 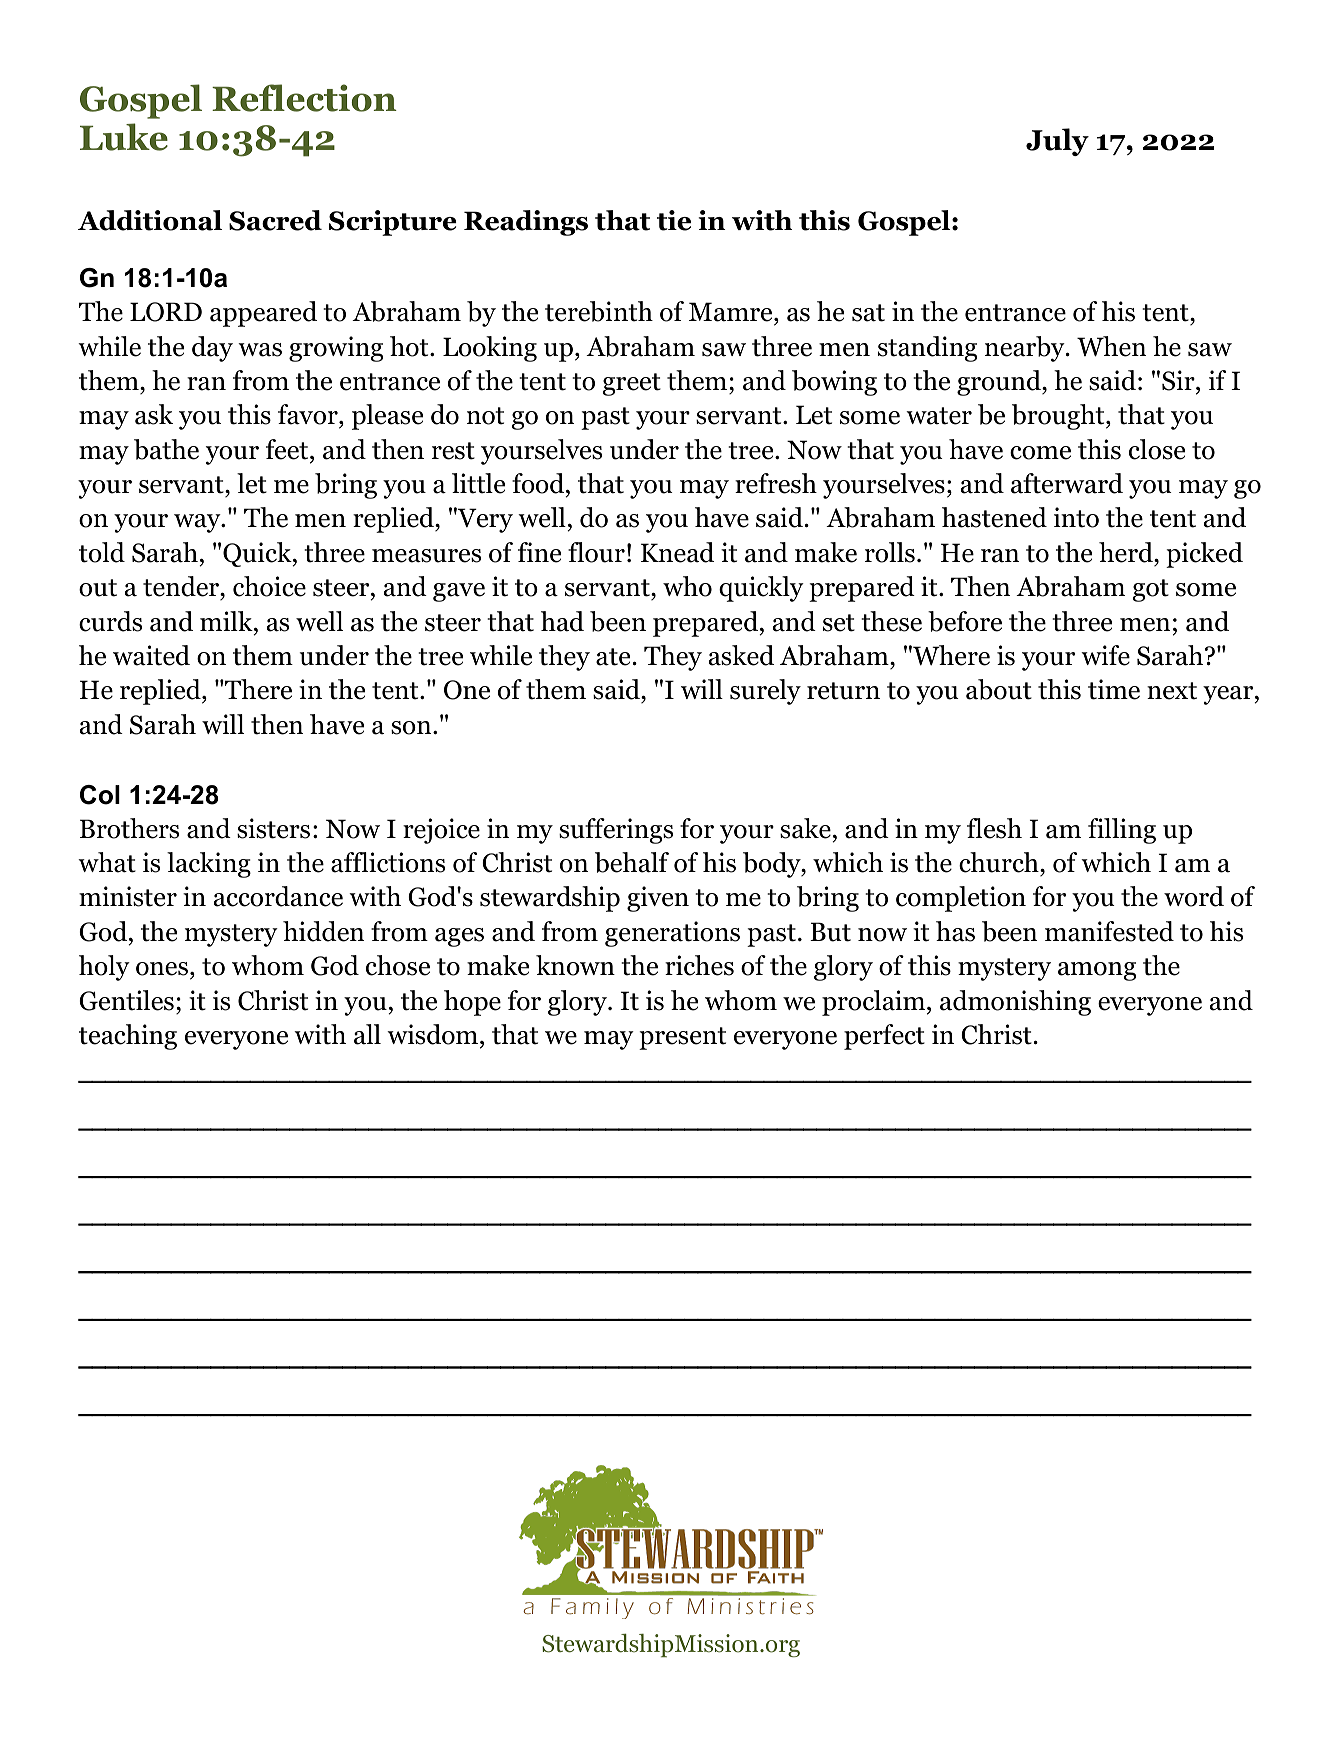 What do you see at coordinates (257, 689) in the image?
I see `There` at bounding box center [257, 689].
